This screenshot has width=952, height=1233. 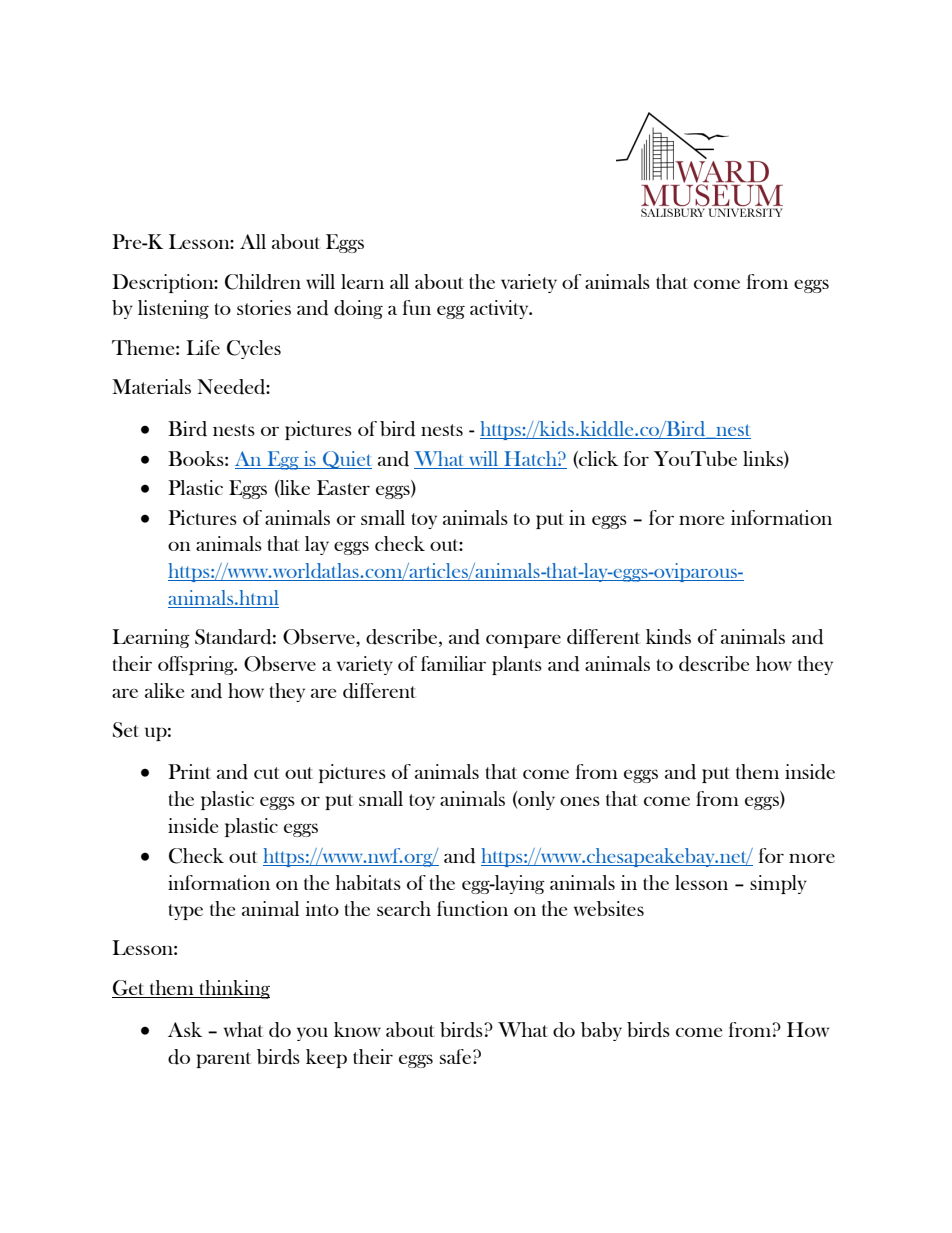 What do you see at coordinates (500, 309) in the screenshot?
I see `activity` at bounding box center [500, 309].
